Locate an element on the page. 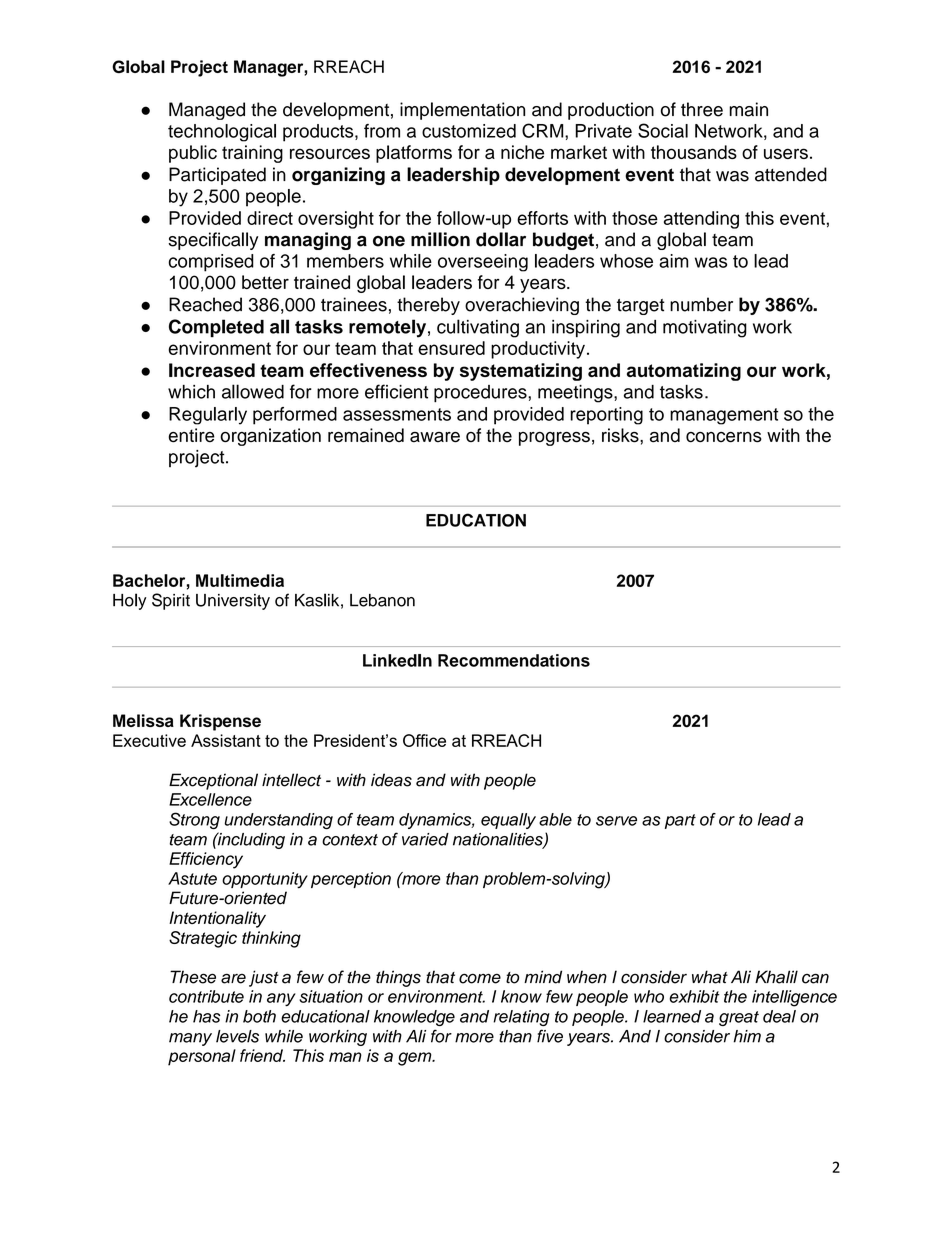 The image size is (952, 1233). great is located at coordinates (739, 1018).
